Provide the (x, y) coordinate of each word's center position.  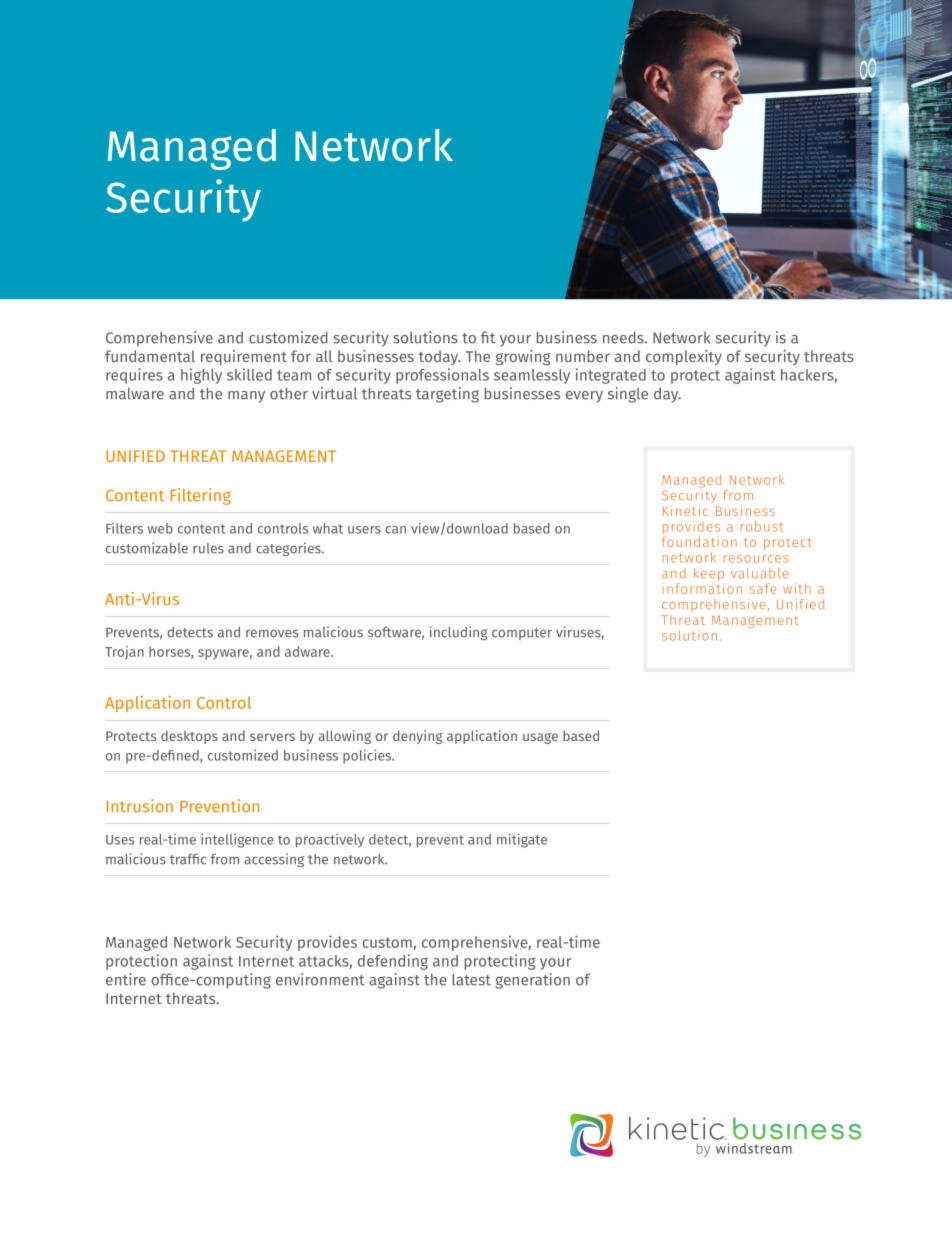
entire (126, 979)
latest (471, 979)
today (439, 357)
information (702, 588)
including (459, 633)
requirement (244, 357)
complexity (684, 357)
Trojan (124, 653)
